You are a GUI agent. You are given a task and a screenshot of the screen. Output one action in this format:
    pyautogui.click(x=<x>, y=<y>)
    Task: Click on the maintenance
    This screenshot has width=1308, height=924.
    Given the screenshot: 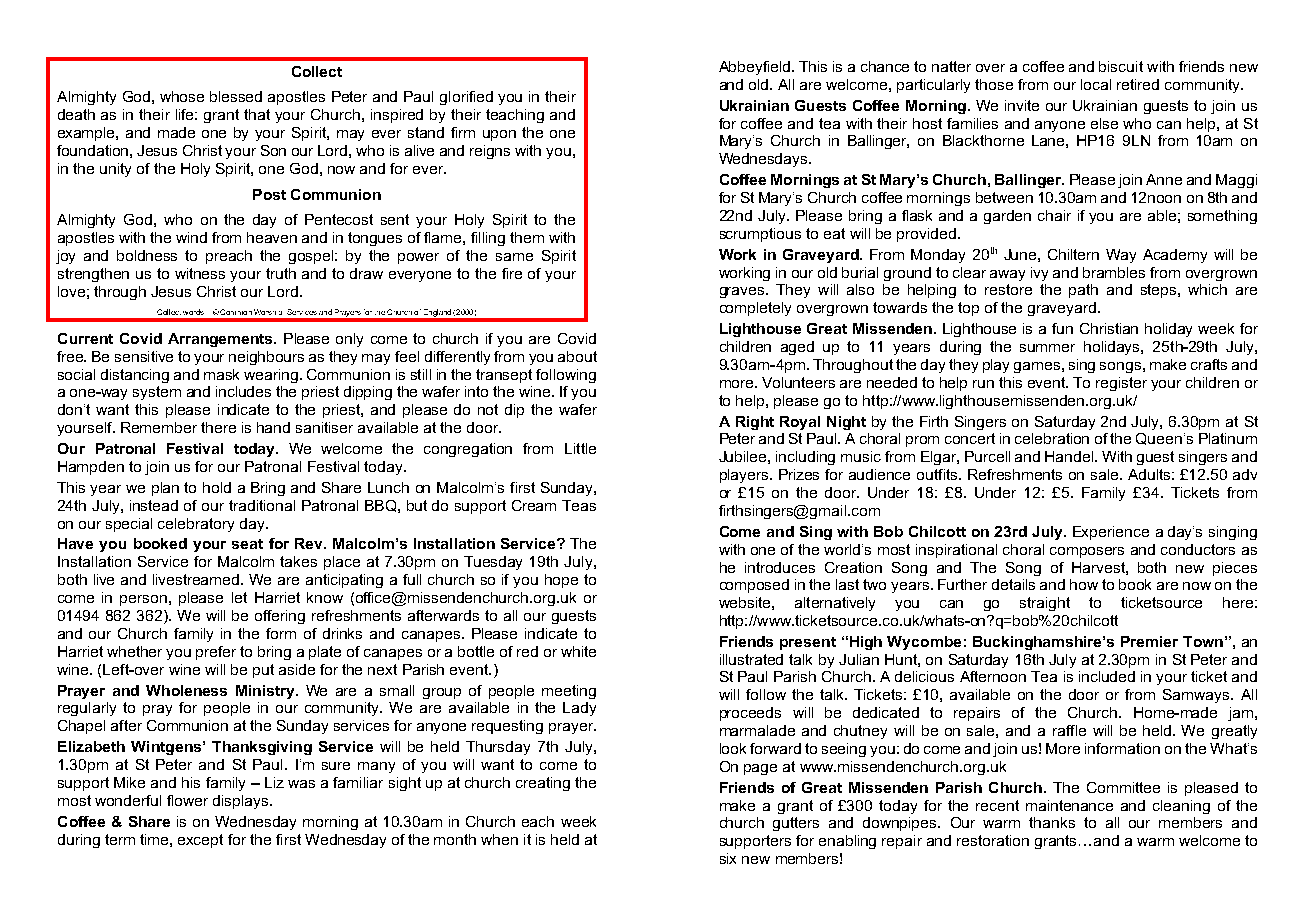 What is the action you would take?
    pyautogui.click(x=1069, y=805)
